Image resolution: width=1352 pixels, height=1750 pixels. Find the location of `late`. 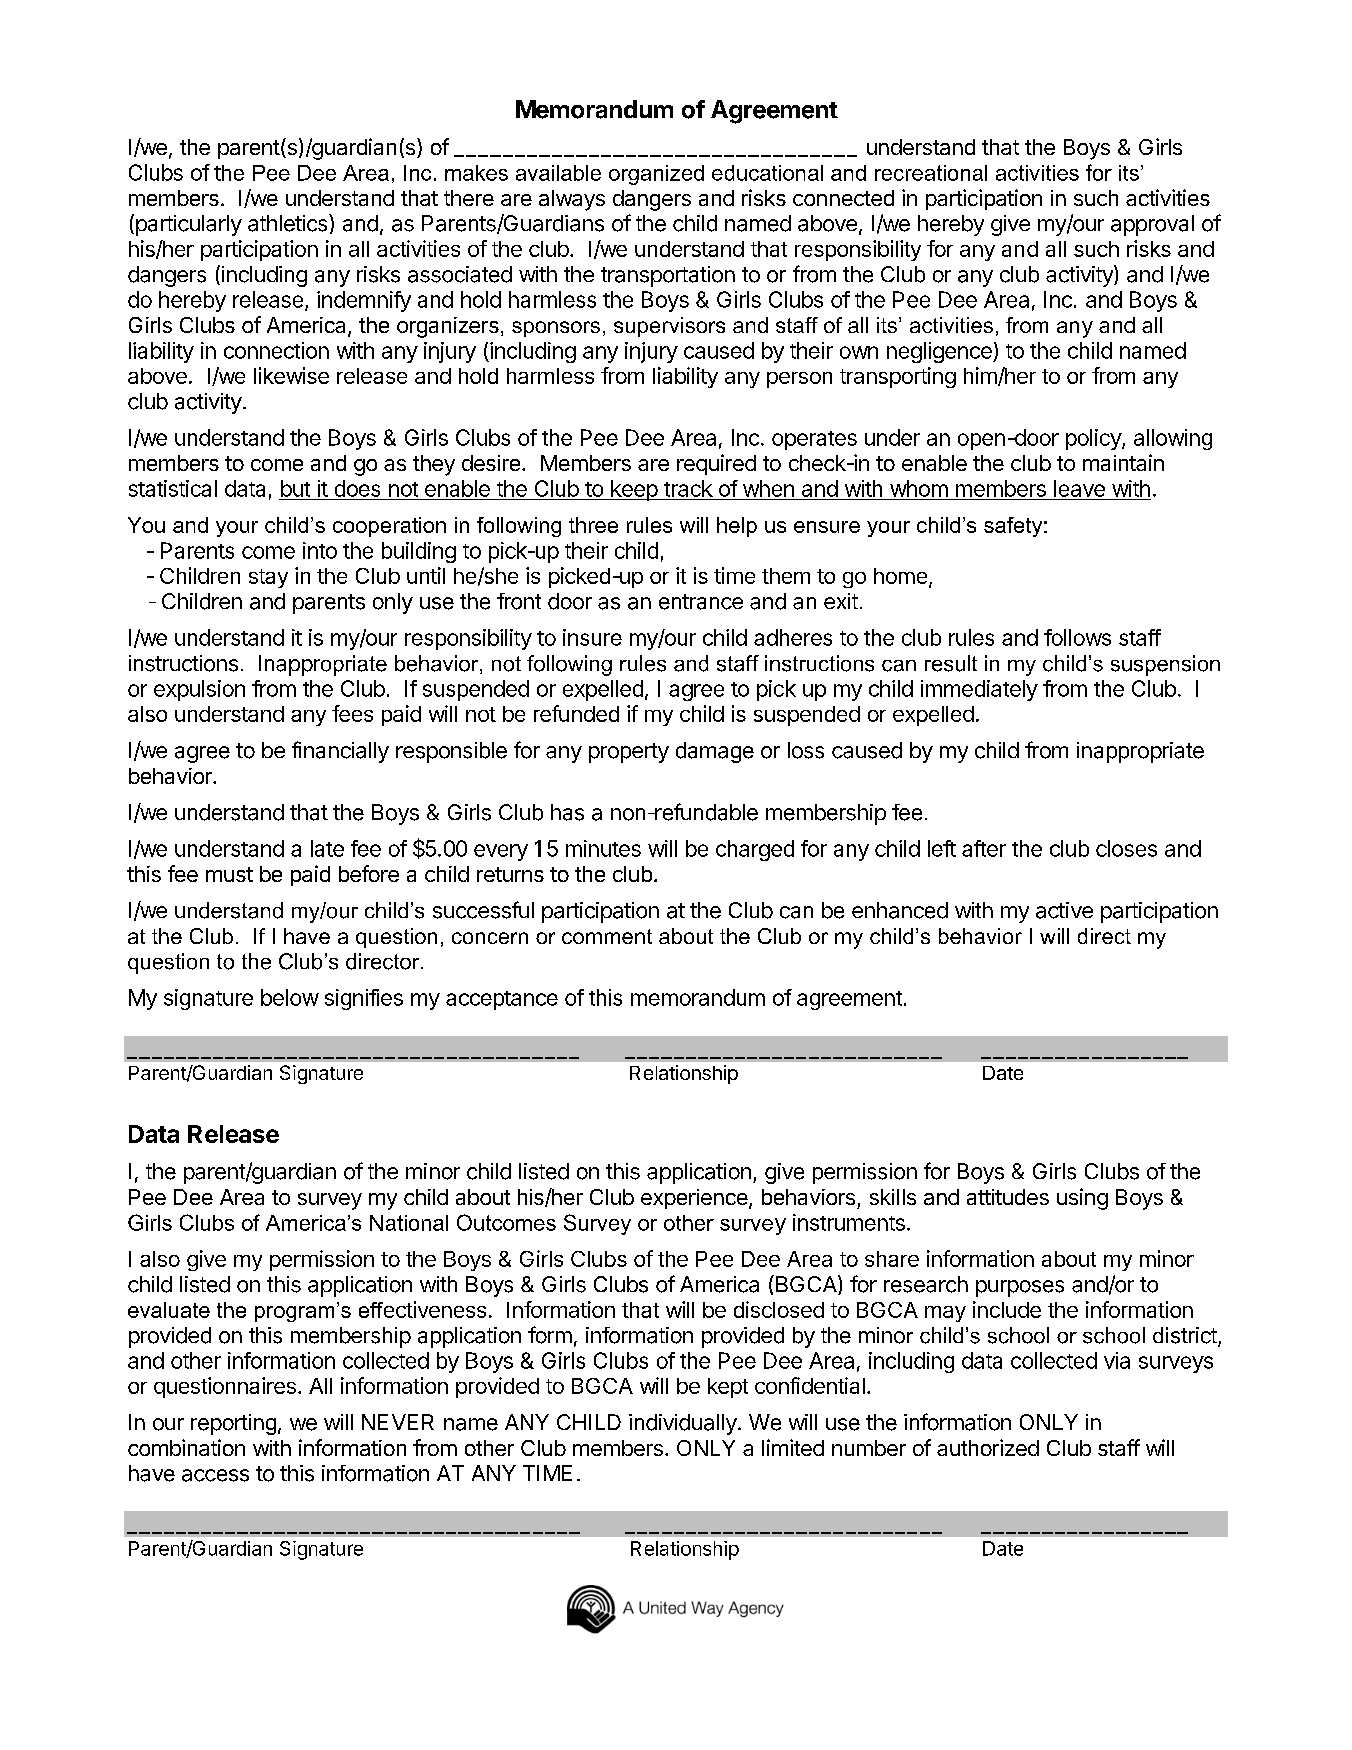

late is located at coordinates (327, 848).
